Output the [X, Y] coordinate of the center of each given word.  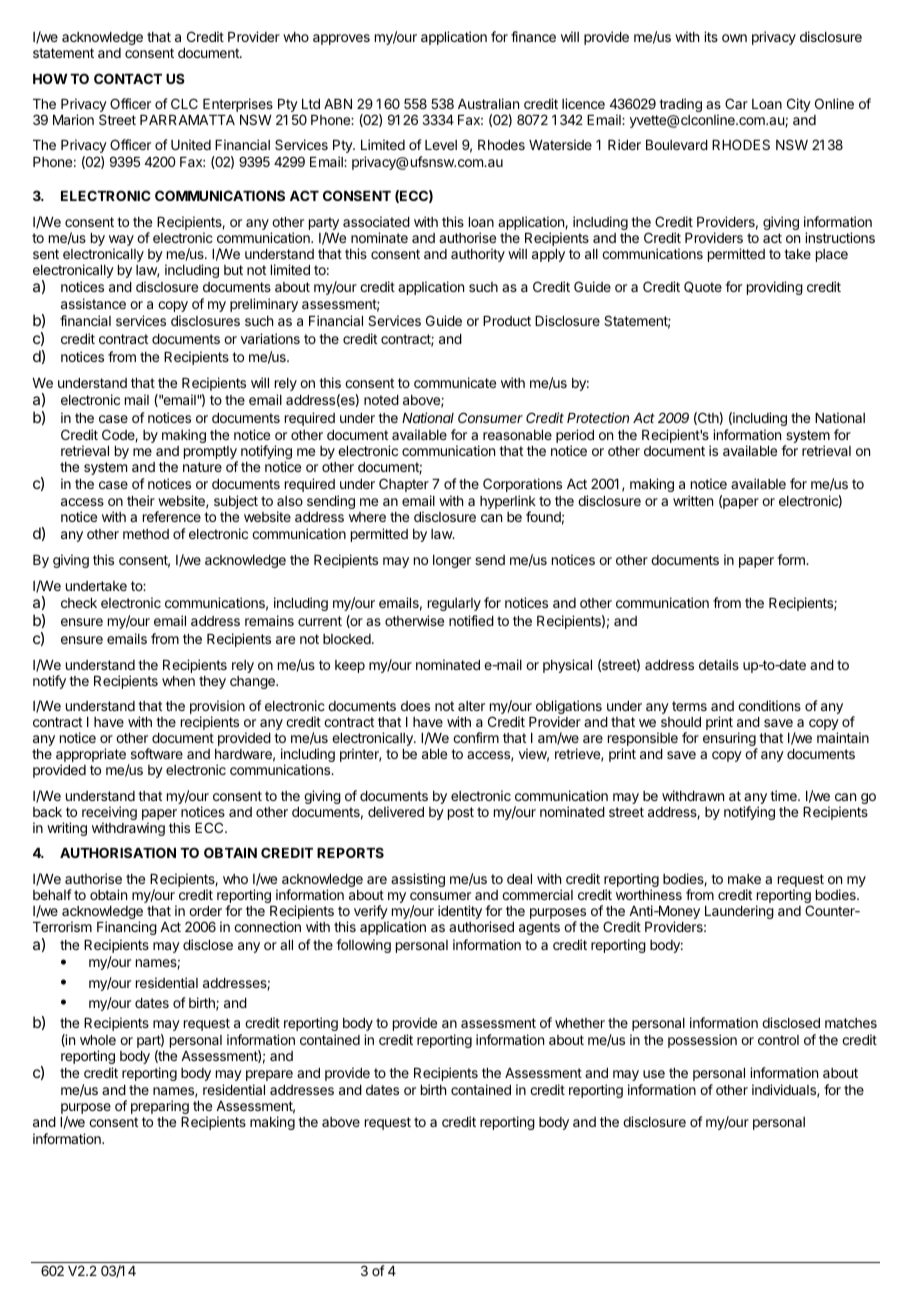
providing [775, 288]
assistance [93, 303]
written [693, 500]
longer [452, 561]
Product [507, 321]
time [784, 795]
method [146, 534]
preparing [160, 1107]
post [461, 813]
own [734, 38]
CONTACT [128, 78]
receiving [109, 814]
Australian [488, 103]
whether [580, 1023]
